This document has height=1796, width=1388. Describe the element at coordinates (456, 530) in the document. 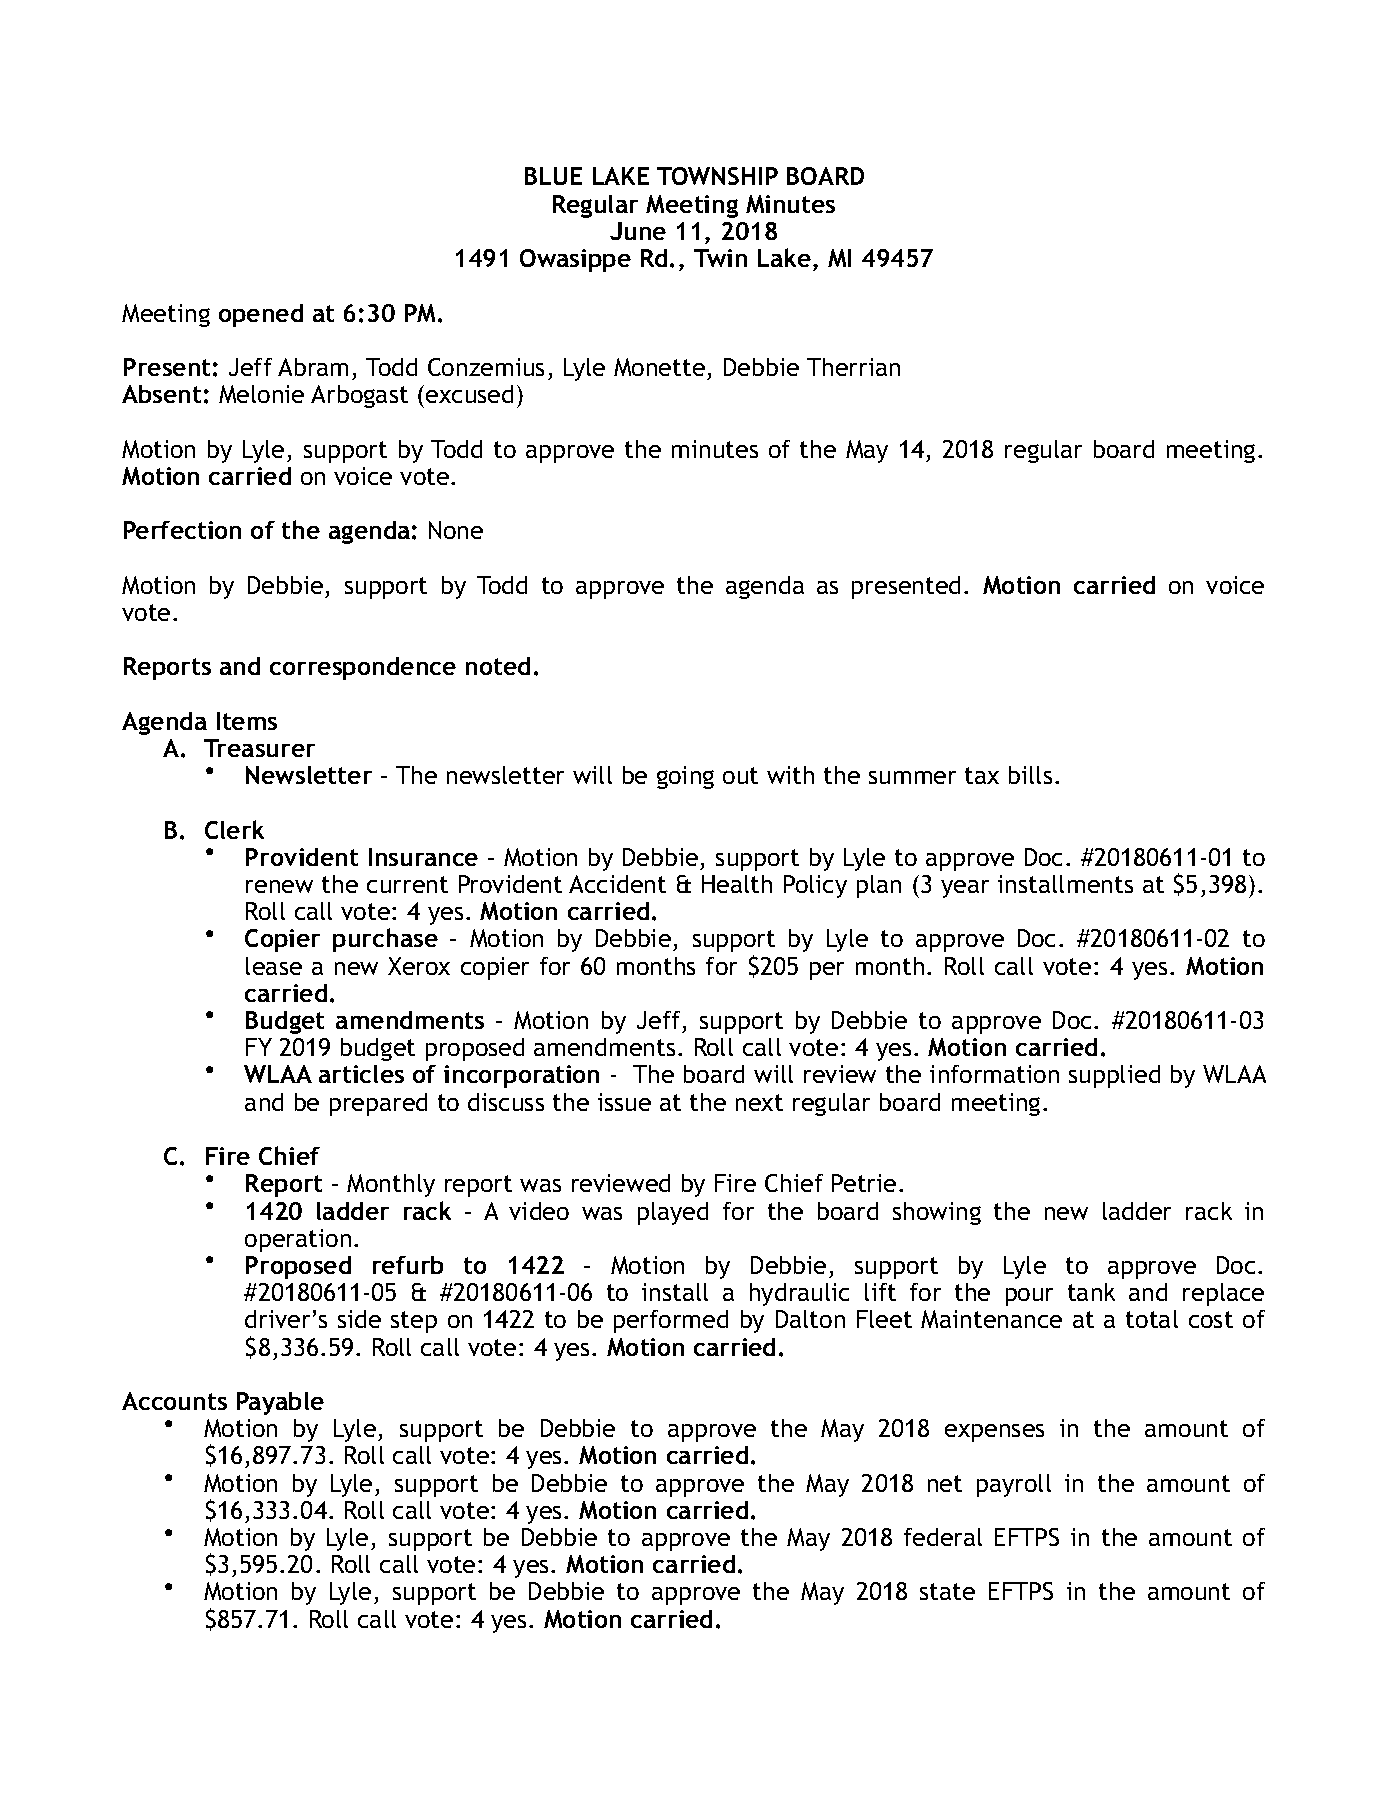

I see `None` at that location.
